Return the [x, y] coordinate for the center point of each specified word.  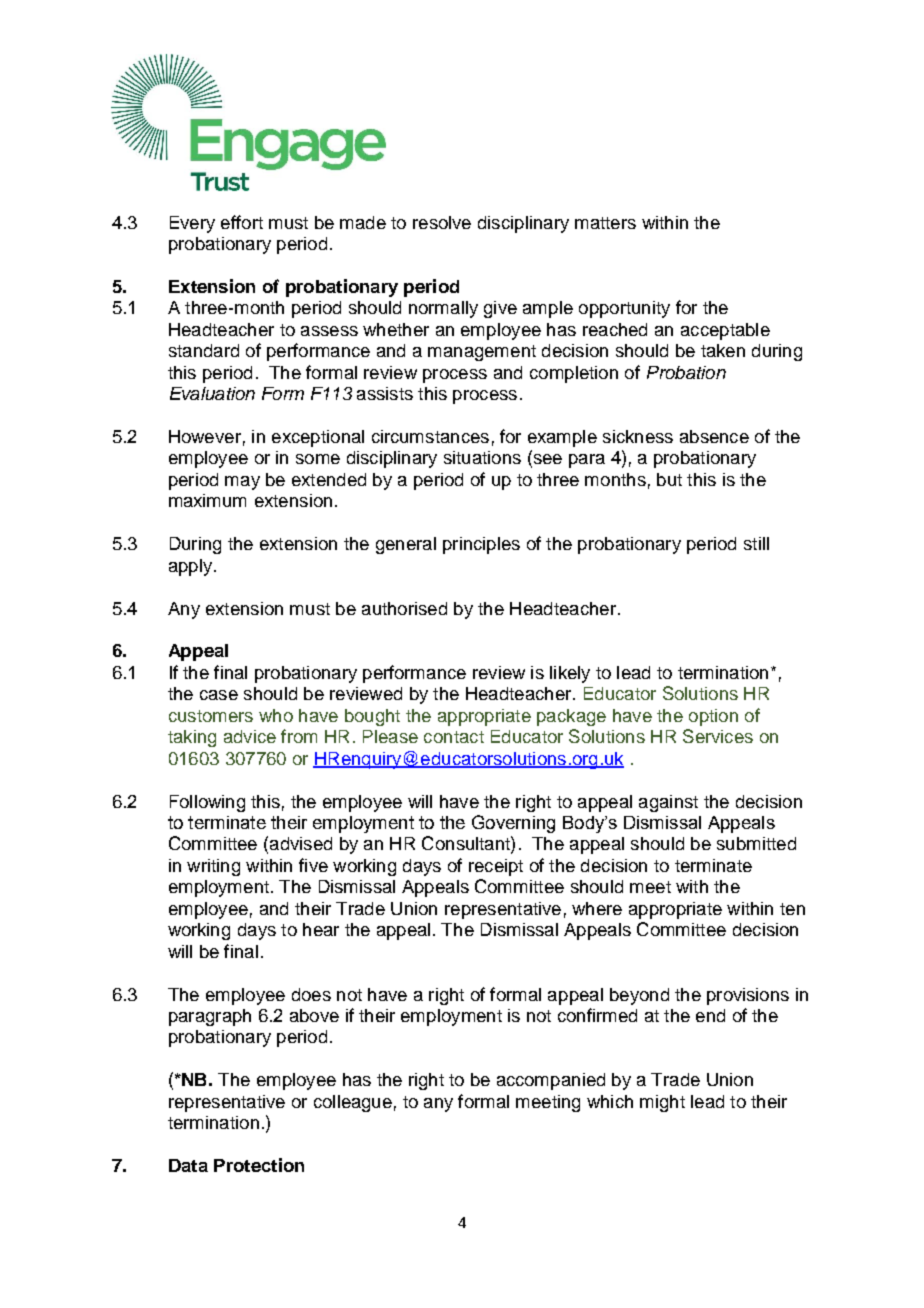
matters [605, 223]
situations [482, 457]
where [597, 908]
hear [321, 929]
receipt [496, 867]
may [242, 483]
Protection [259, 1165]
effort [242, 222]
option [713, 717]
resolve [442, 222]
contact [454, 737]
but [669, 479]
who [276, 715]
